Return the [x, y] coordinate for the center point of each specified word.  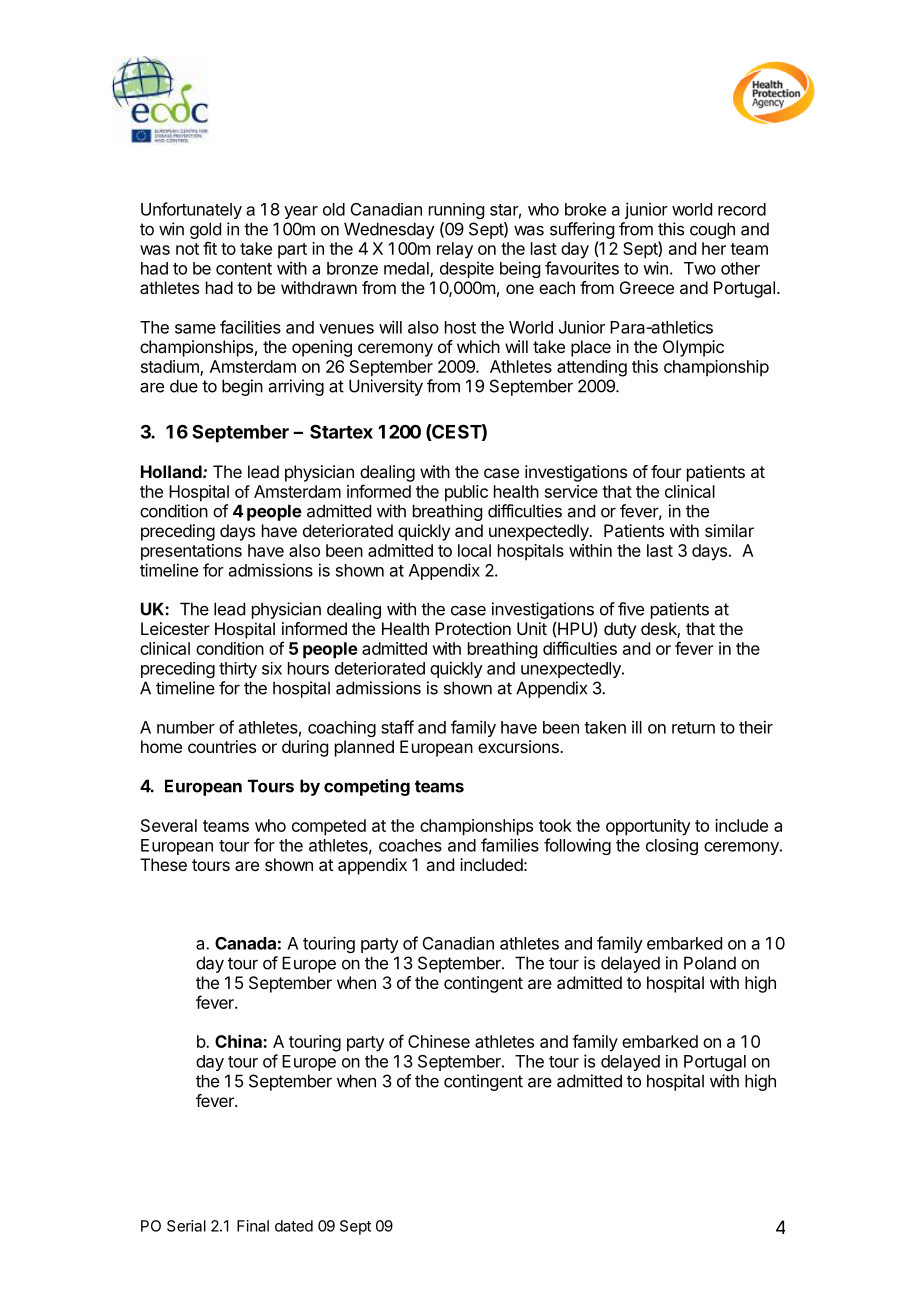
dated [294, 1226]
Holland [172, 471]
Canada [245, 943]
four [666, 471]
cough [712, 230]
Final [253, 1226]
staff [397, 727]
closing [672, 846]
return [693, 728]
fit [210, 248]
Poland [710, 963]
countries [222, 746]
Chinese [439, 1041]
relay [455, 250]
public [466, 493]
